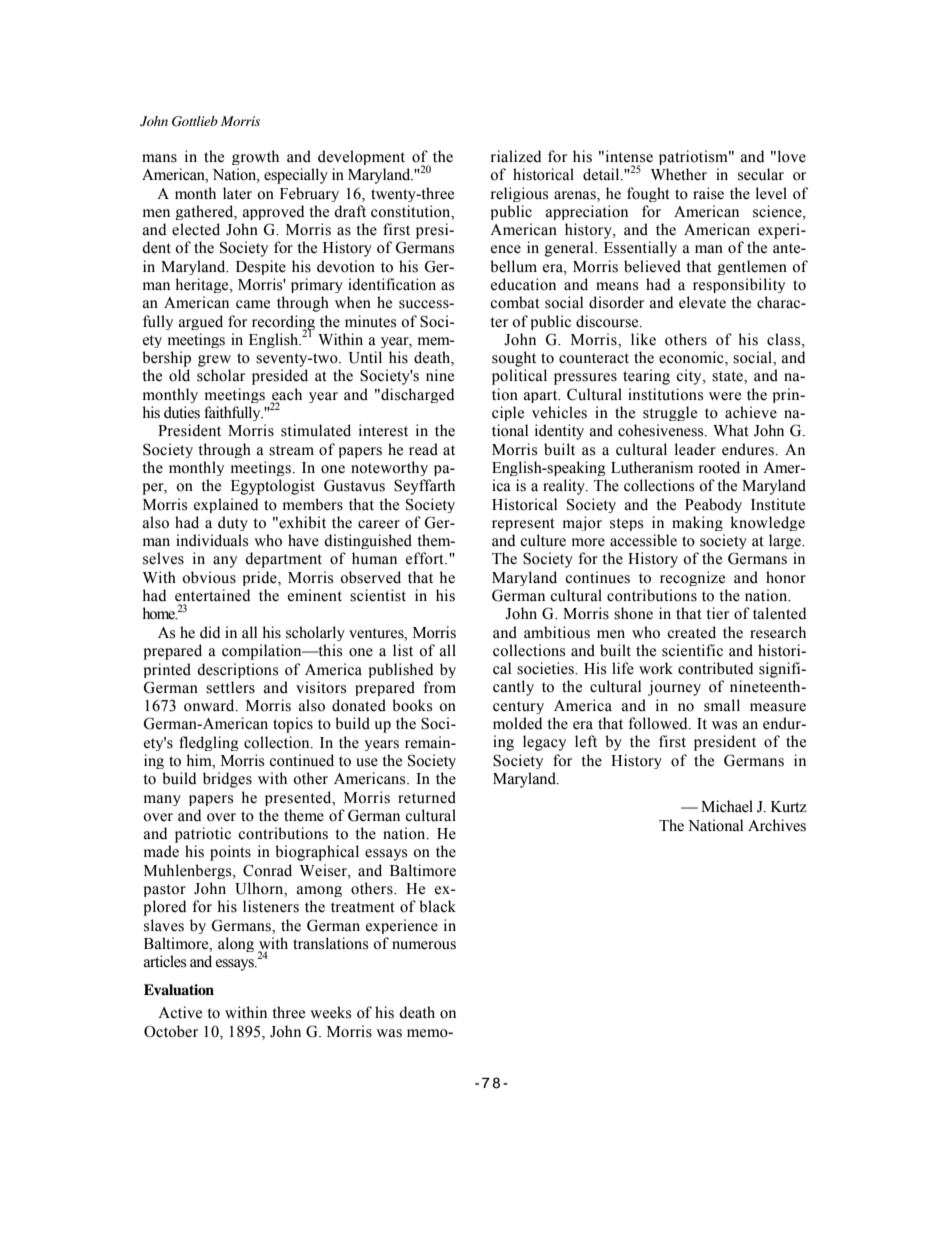  What do you see at coordinates (722, 705) in the screenshot?
I see `small` at bounding box center [722, 705].
